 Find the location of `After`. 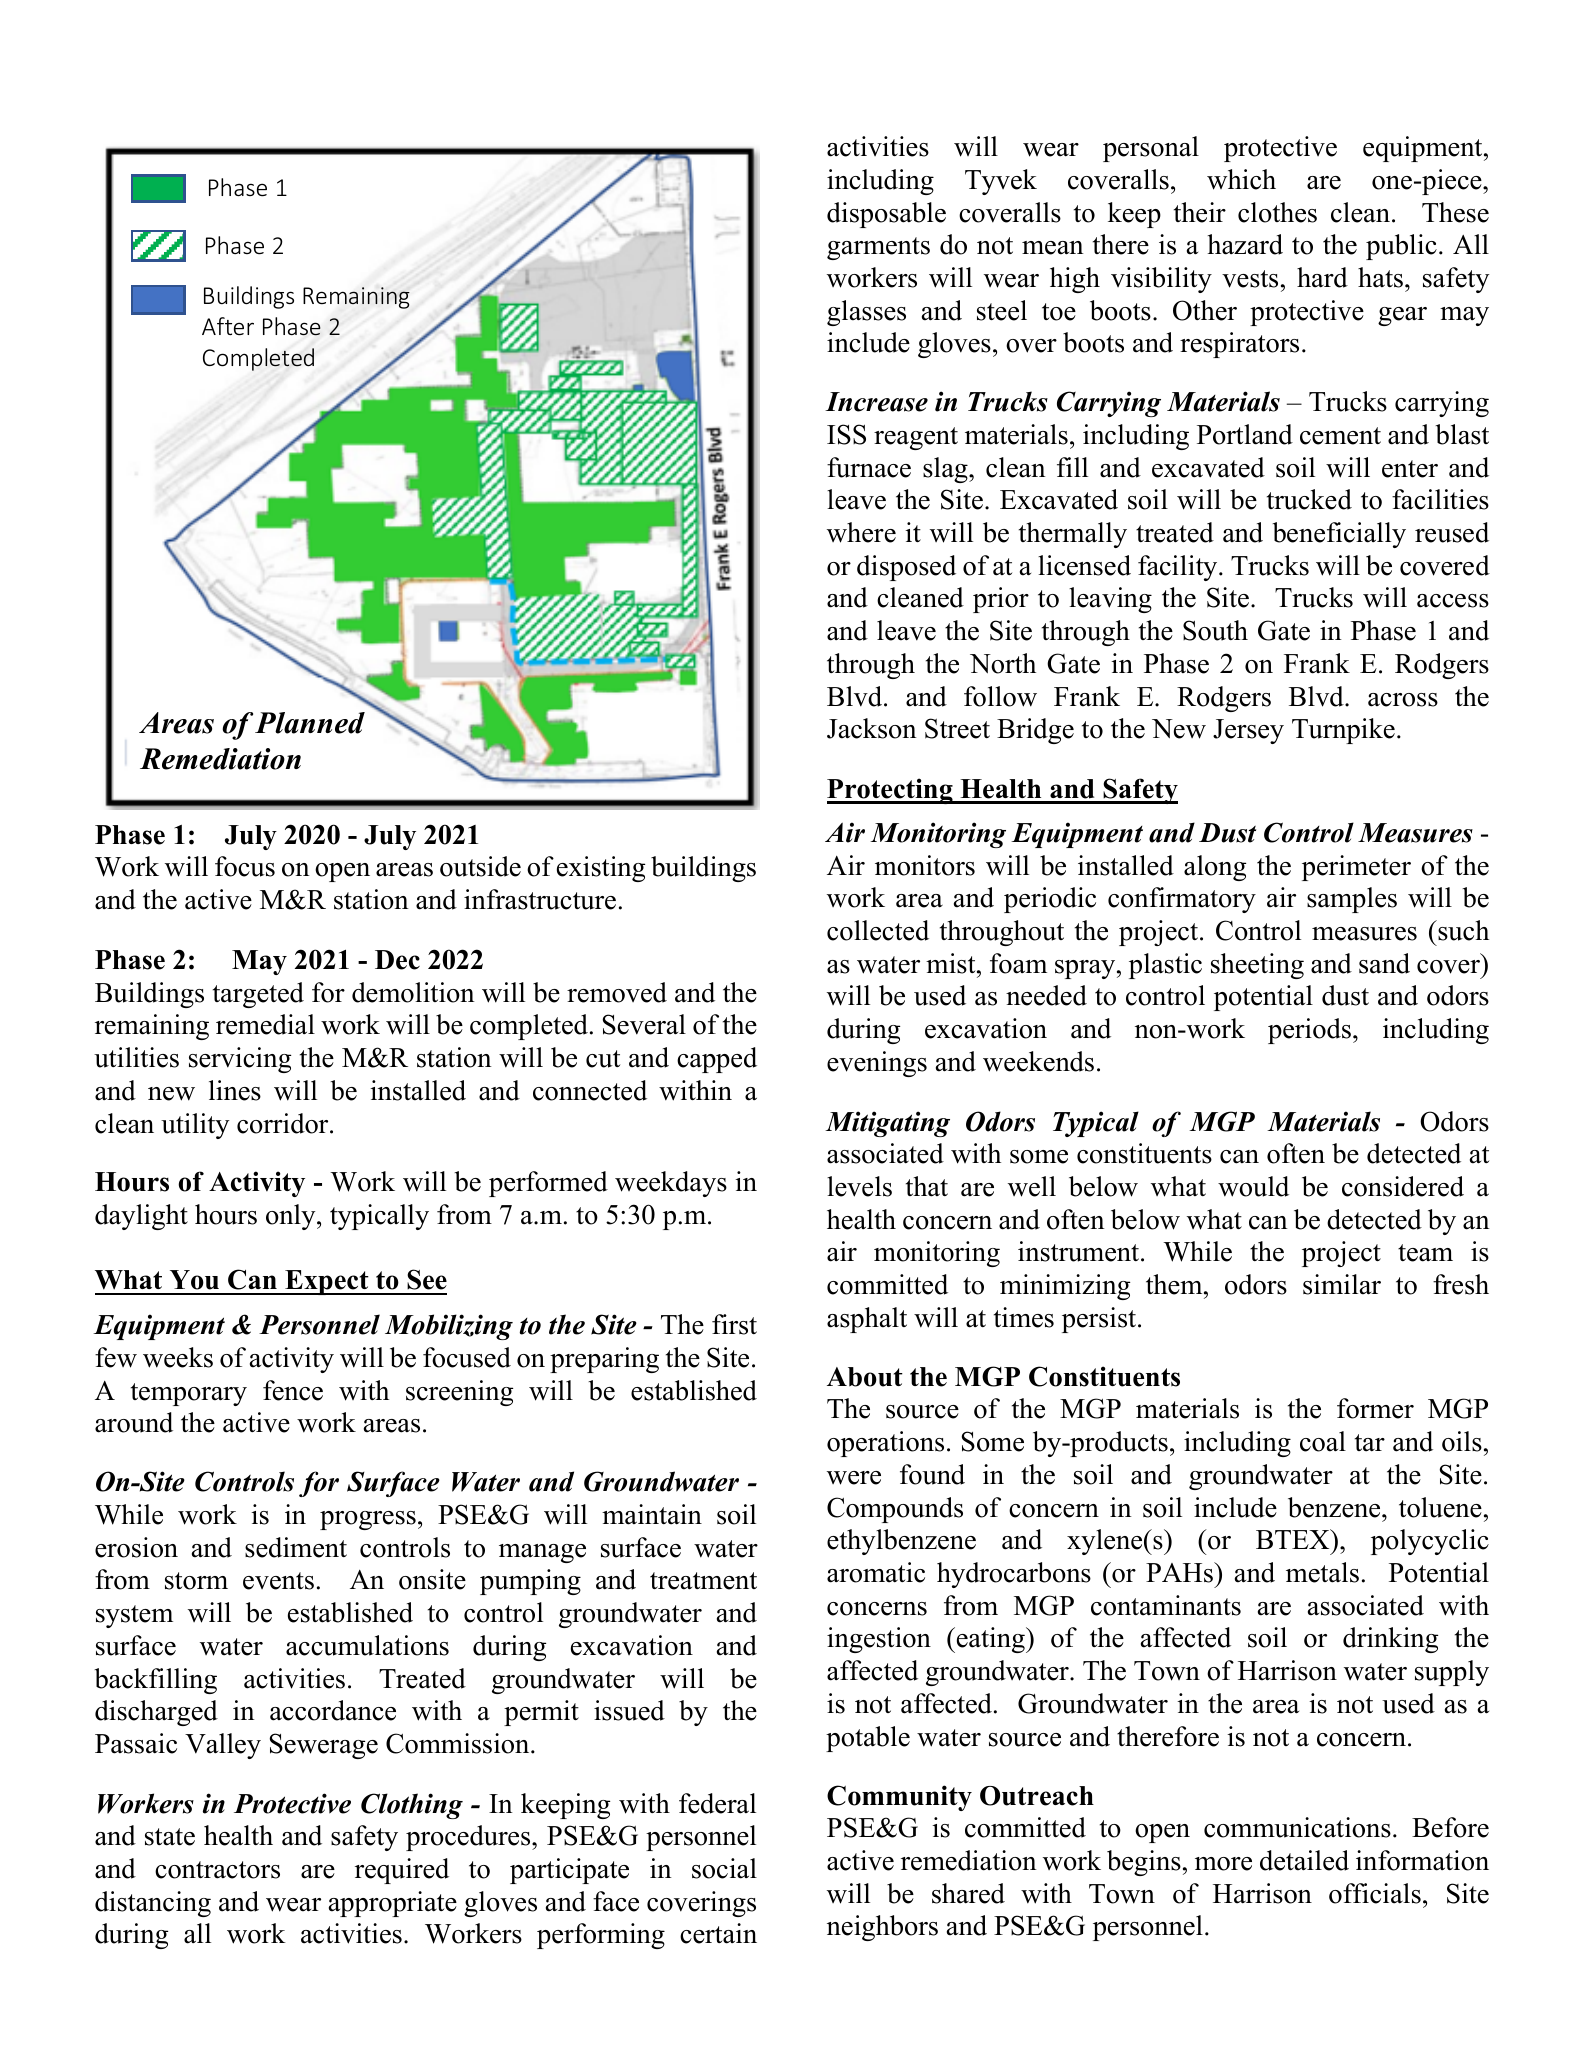

After is located at coordinates (228, 326).
